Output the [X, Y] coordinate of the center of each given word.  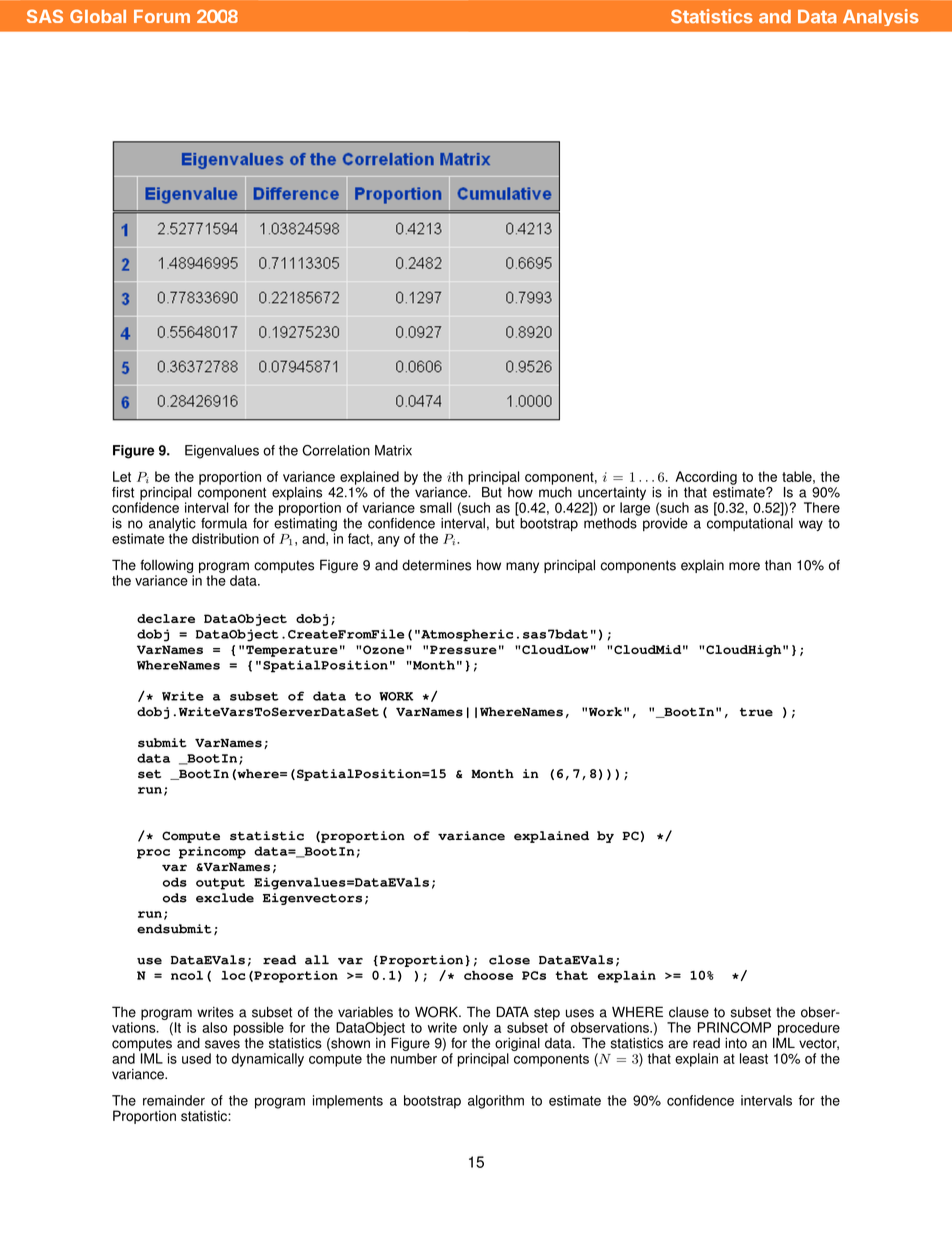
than [778, 565]
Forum [162, 16]
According [706, 478]
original [517, 1045]
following [166, 566]
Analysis [881, 17]
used [196, 1058]
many [522, 567]
